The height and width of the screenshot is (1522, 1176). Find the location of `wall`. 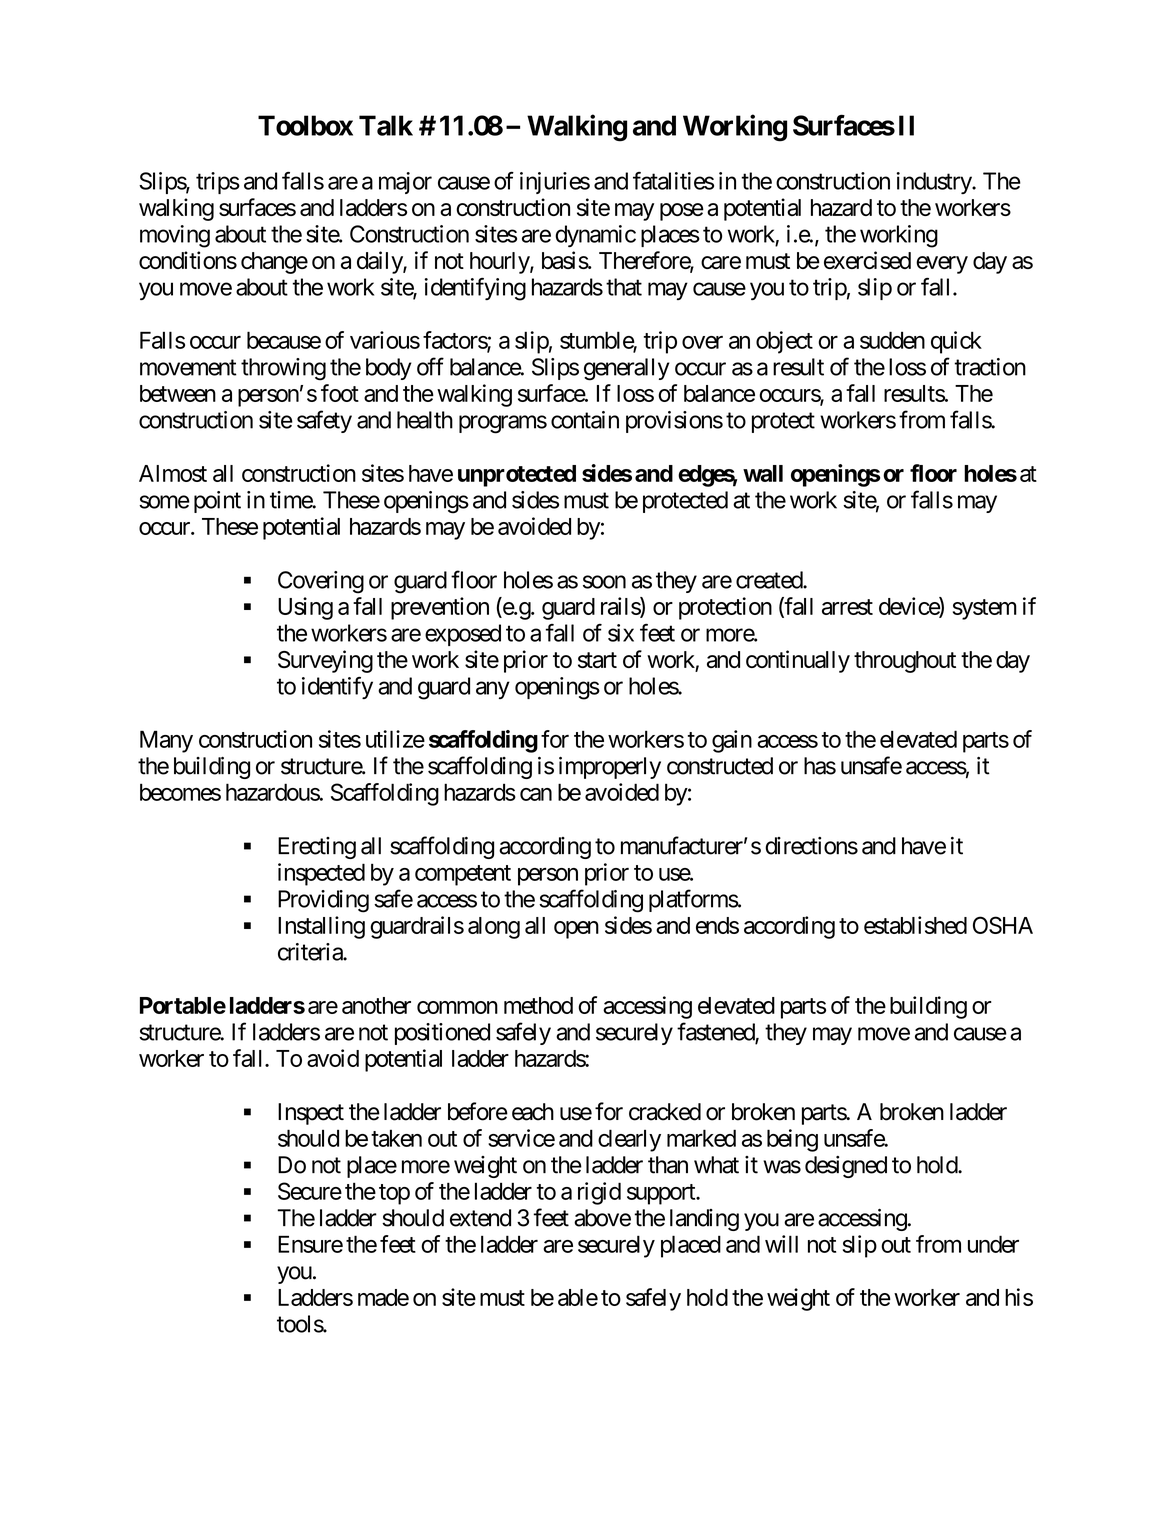

wall is located at coordinates (763, 473).
